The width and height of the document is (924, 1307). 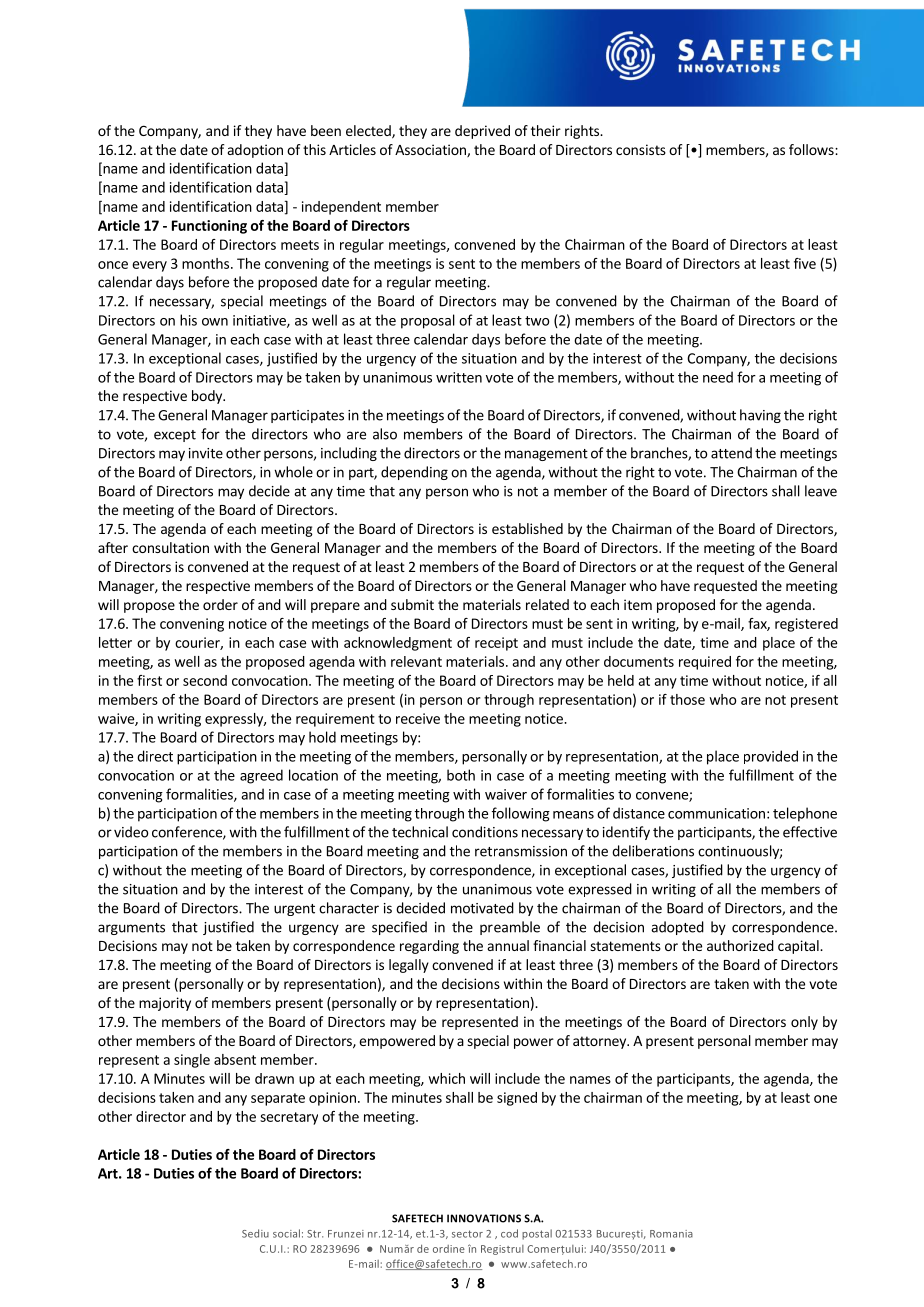 I want to click on Association, so click(x=431, y=150).
